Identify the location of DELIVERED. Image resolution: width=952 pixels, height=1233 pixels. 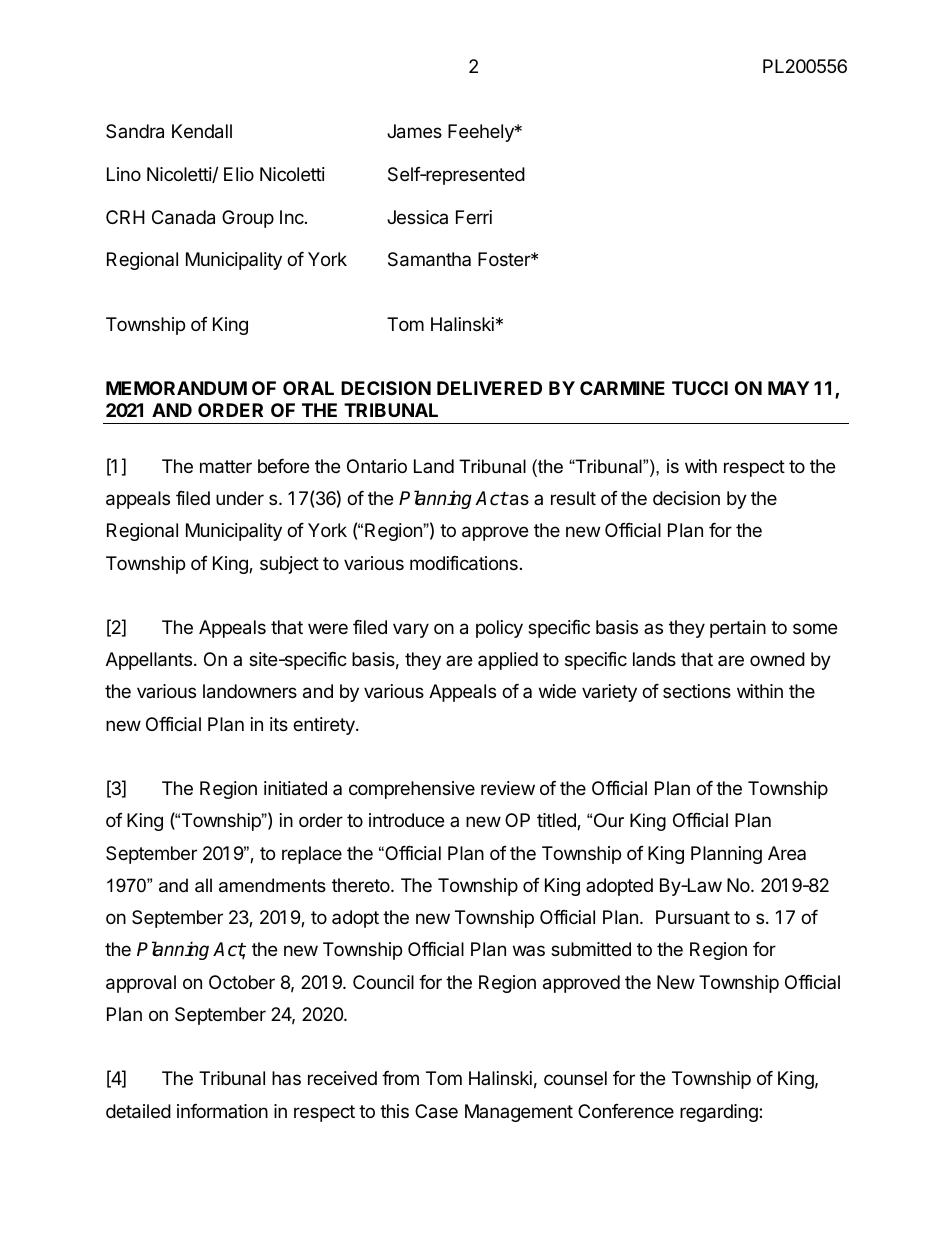
(489, 388).
